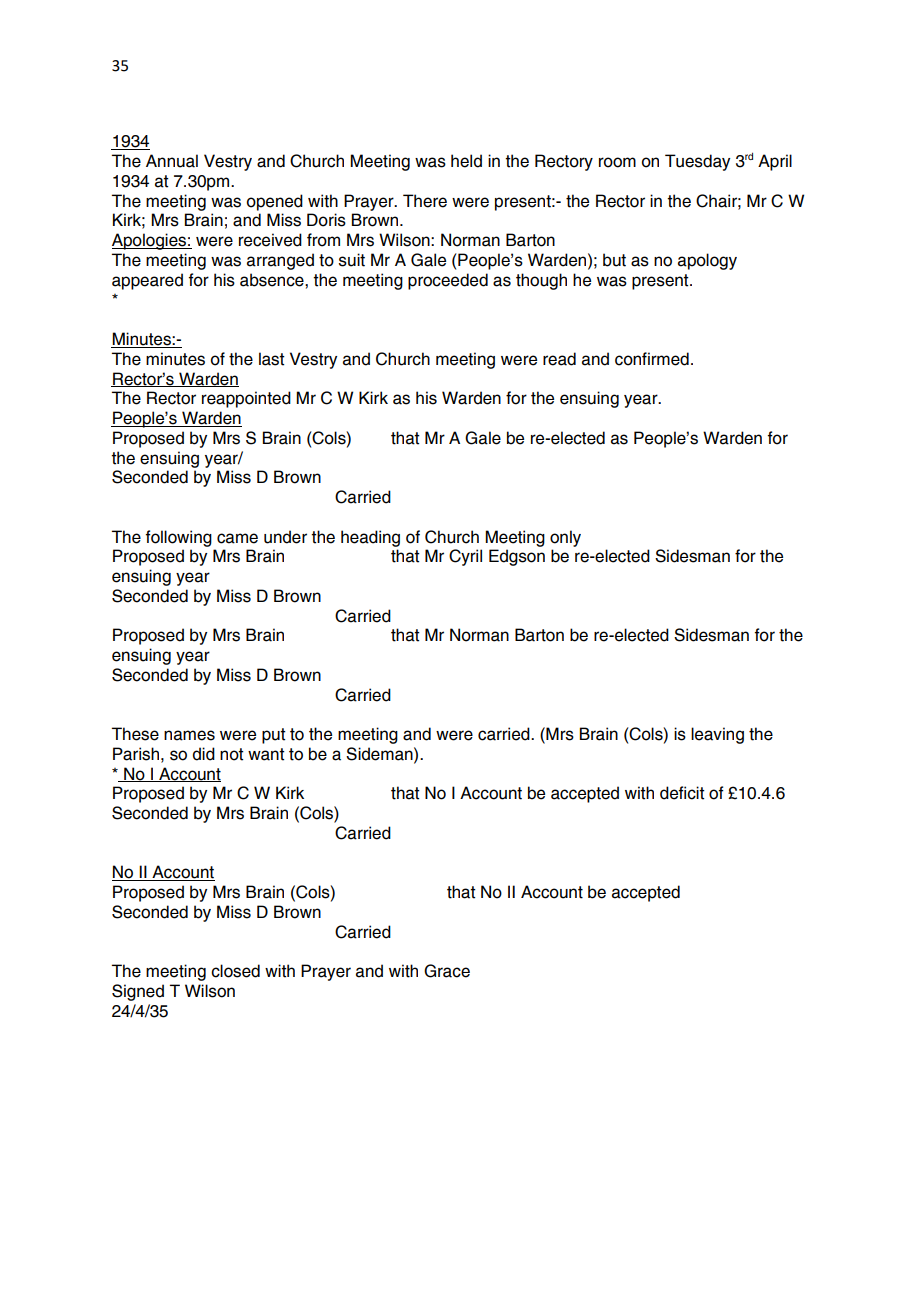 The height and width of the screenshot is (1308, 924). Describe the element at coordinates (465, 557) in the screenshot. I see `Cyril` at that location.
